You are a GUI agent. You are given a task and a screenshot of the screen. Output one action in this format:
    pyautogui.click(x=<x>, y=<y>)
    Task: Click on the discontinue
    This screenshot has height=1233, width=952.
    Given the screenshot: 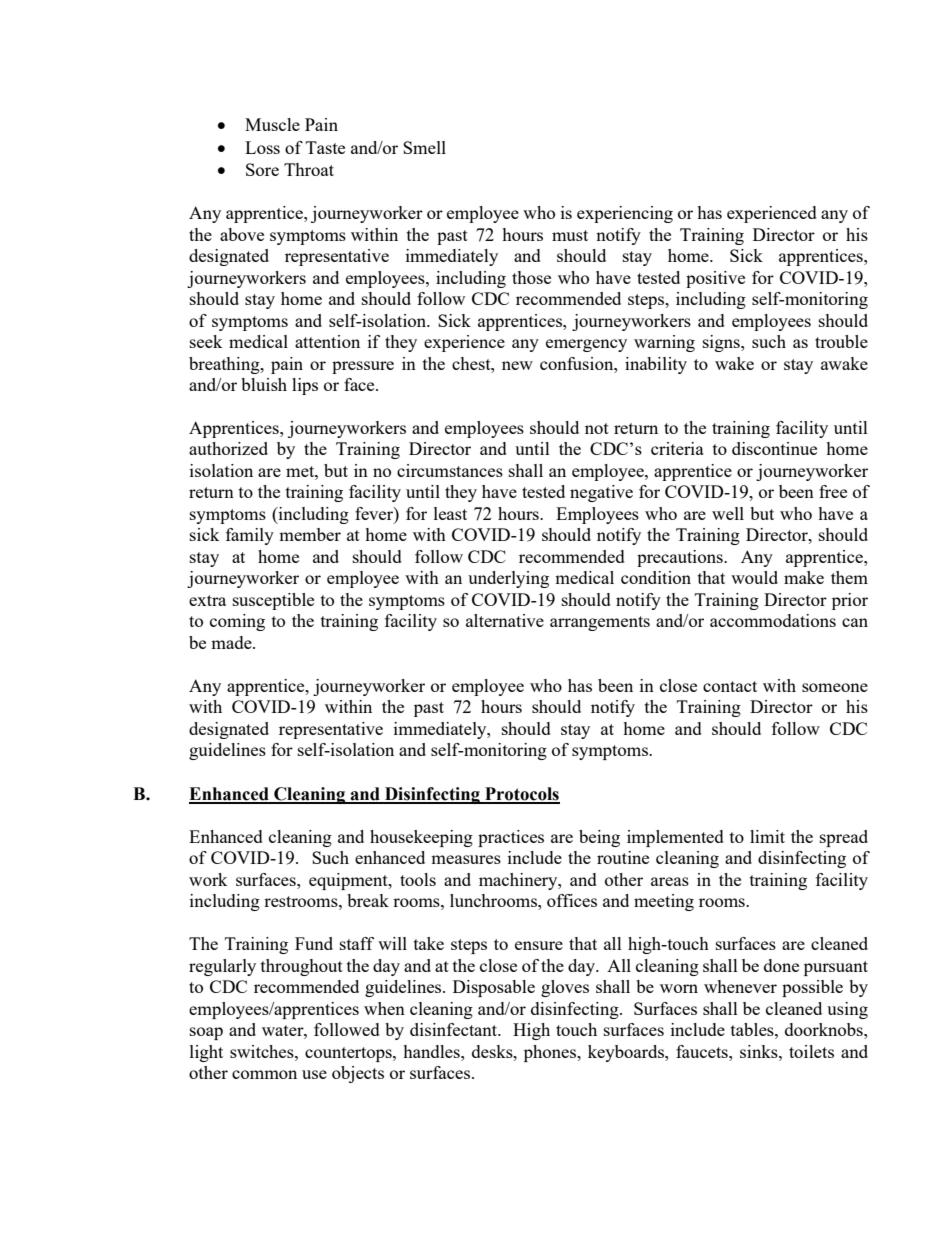 What is the action you would take?
    pyautogui.click(x=774, y=448)
